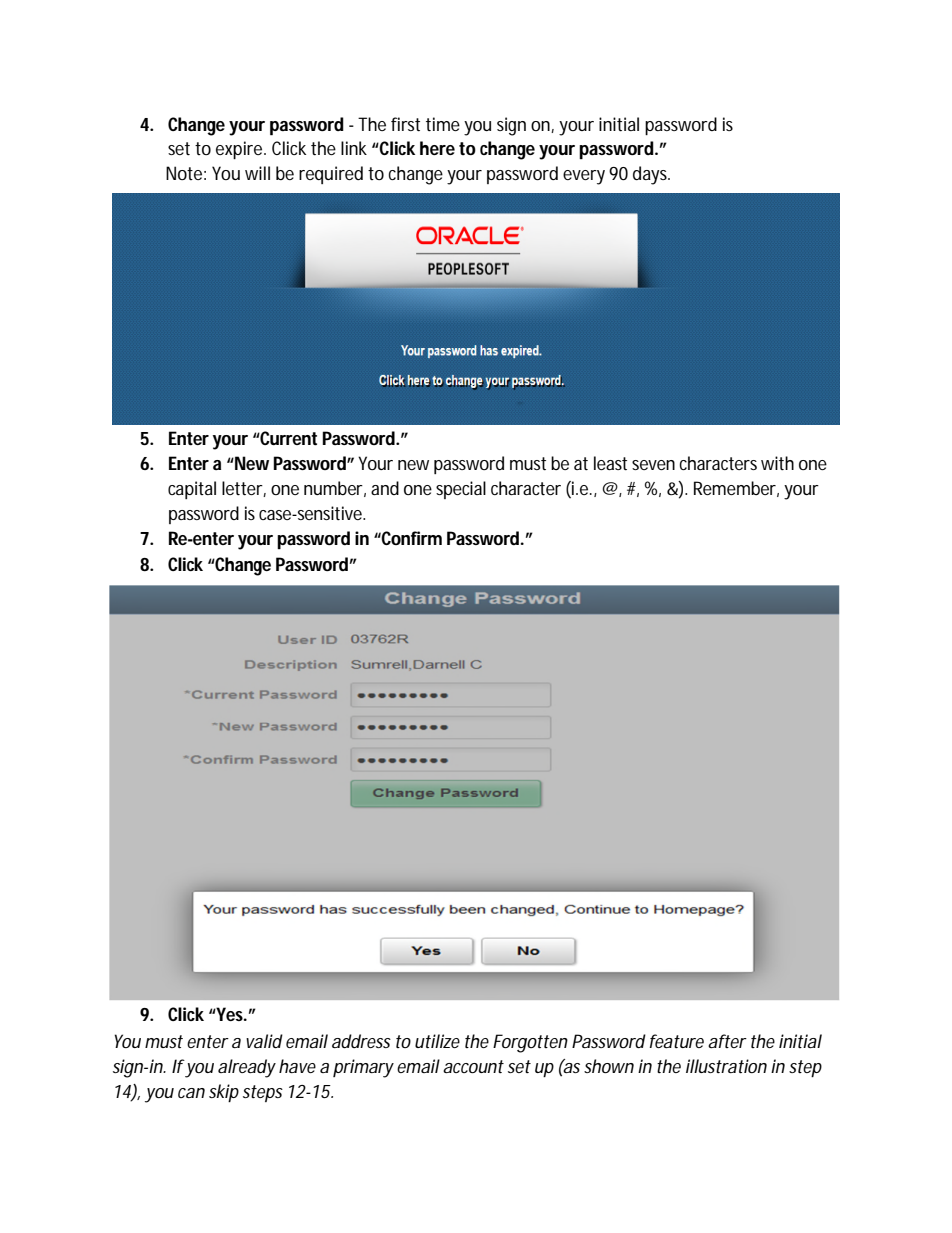  I want to click on utilize, so click(437, 1041).
